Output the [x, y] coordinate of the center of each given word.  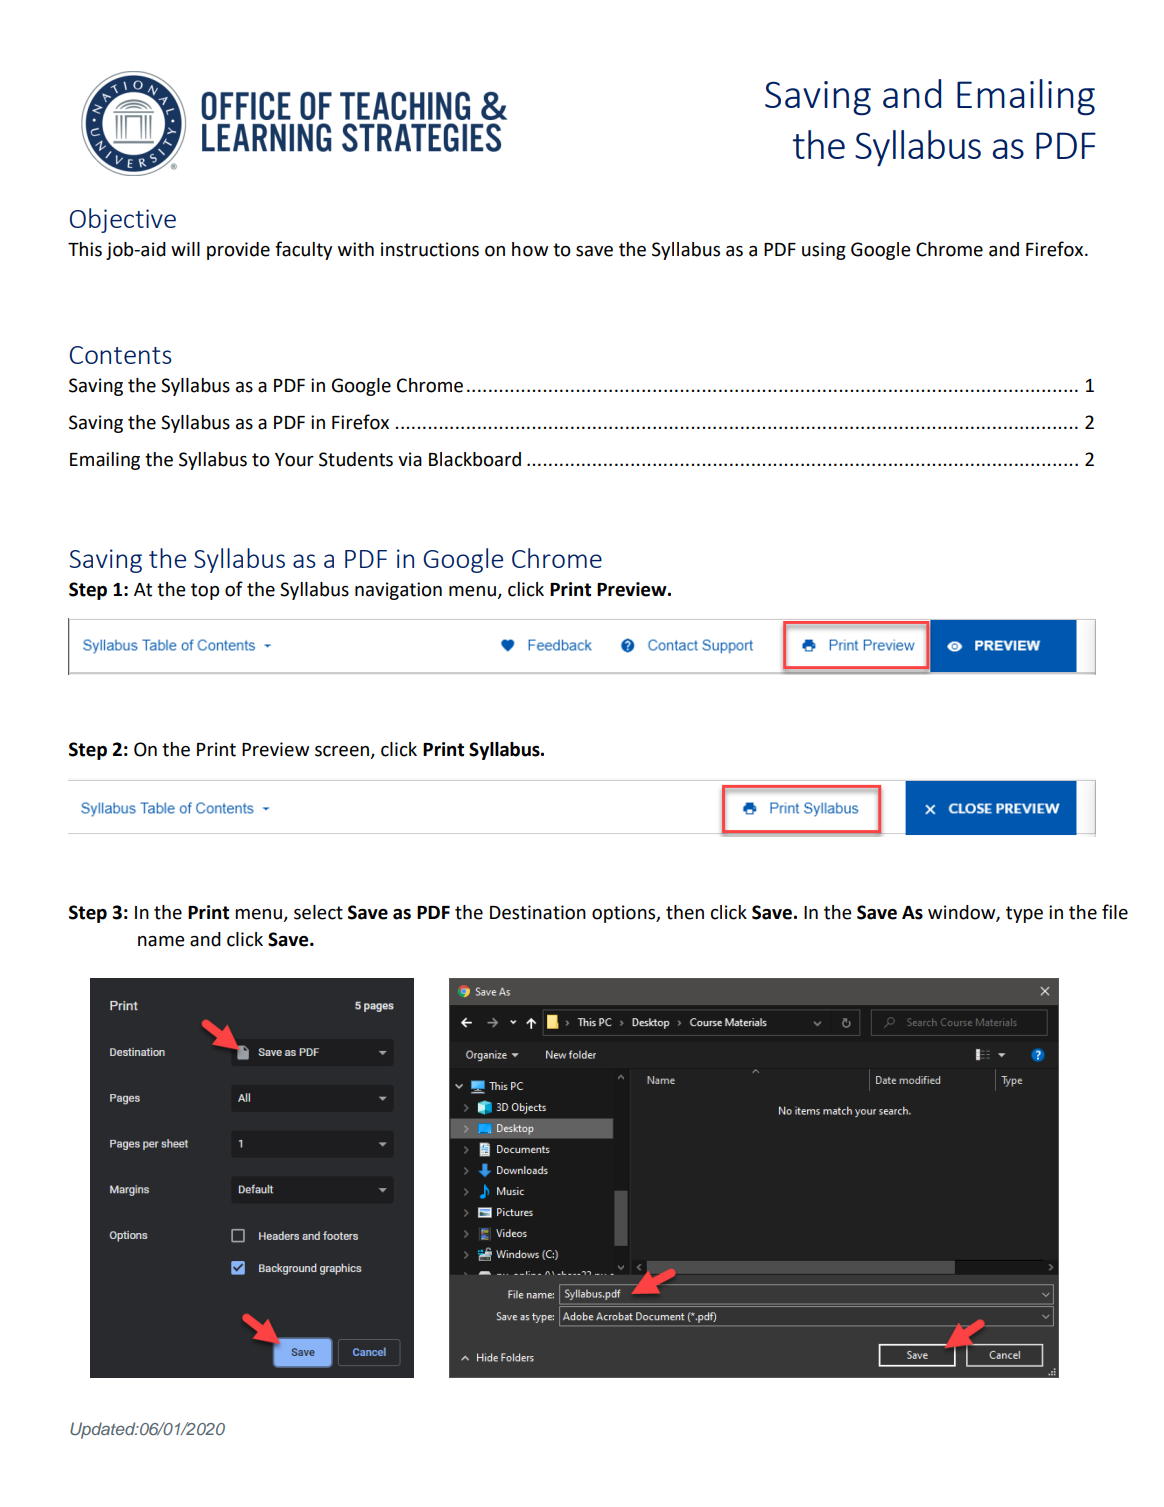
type [1024, 914]
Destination [538, 912]
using [824, 251]
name [161, 941]
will [185, 249]
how [530, 249]
